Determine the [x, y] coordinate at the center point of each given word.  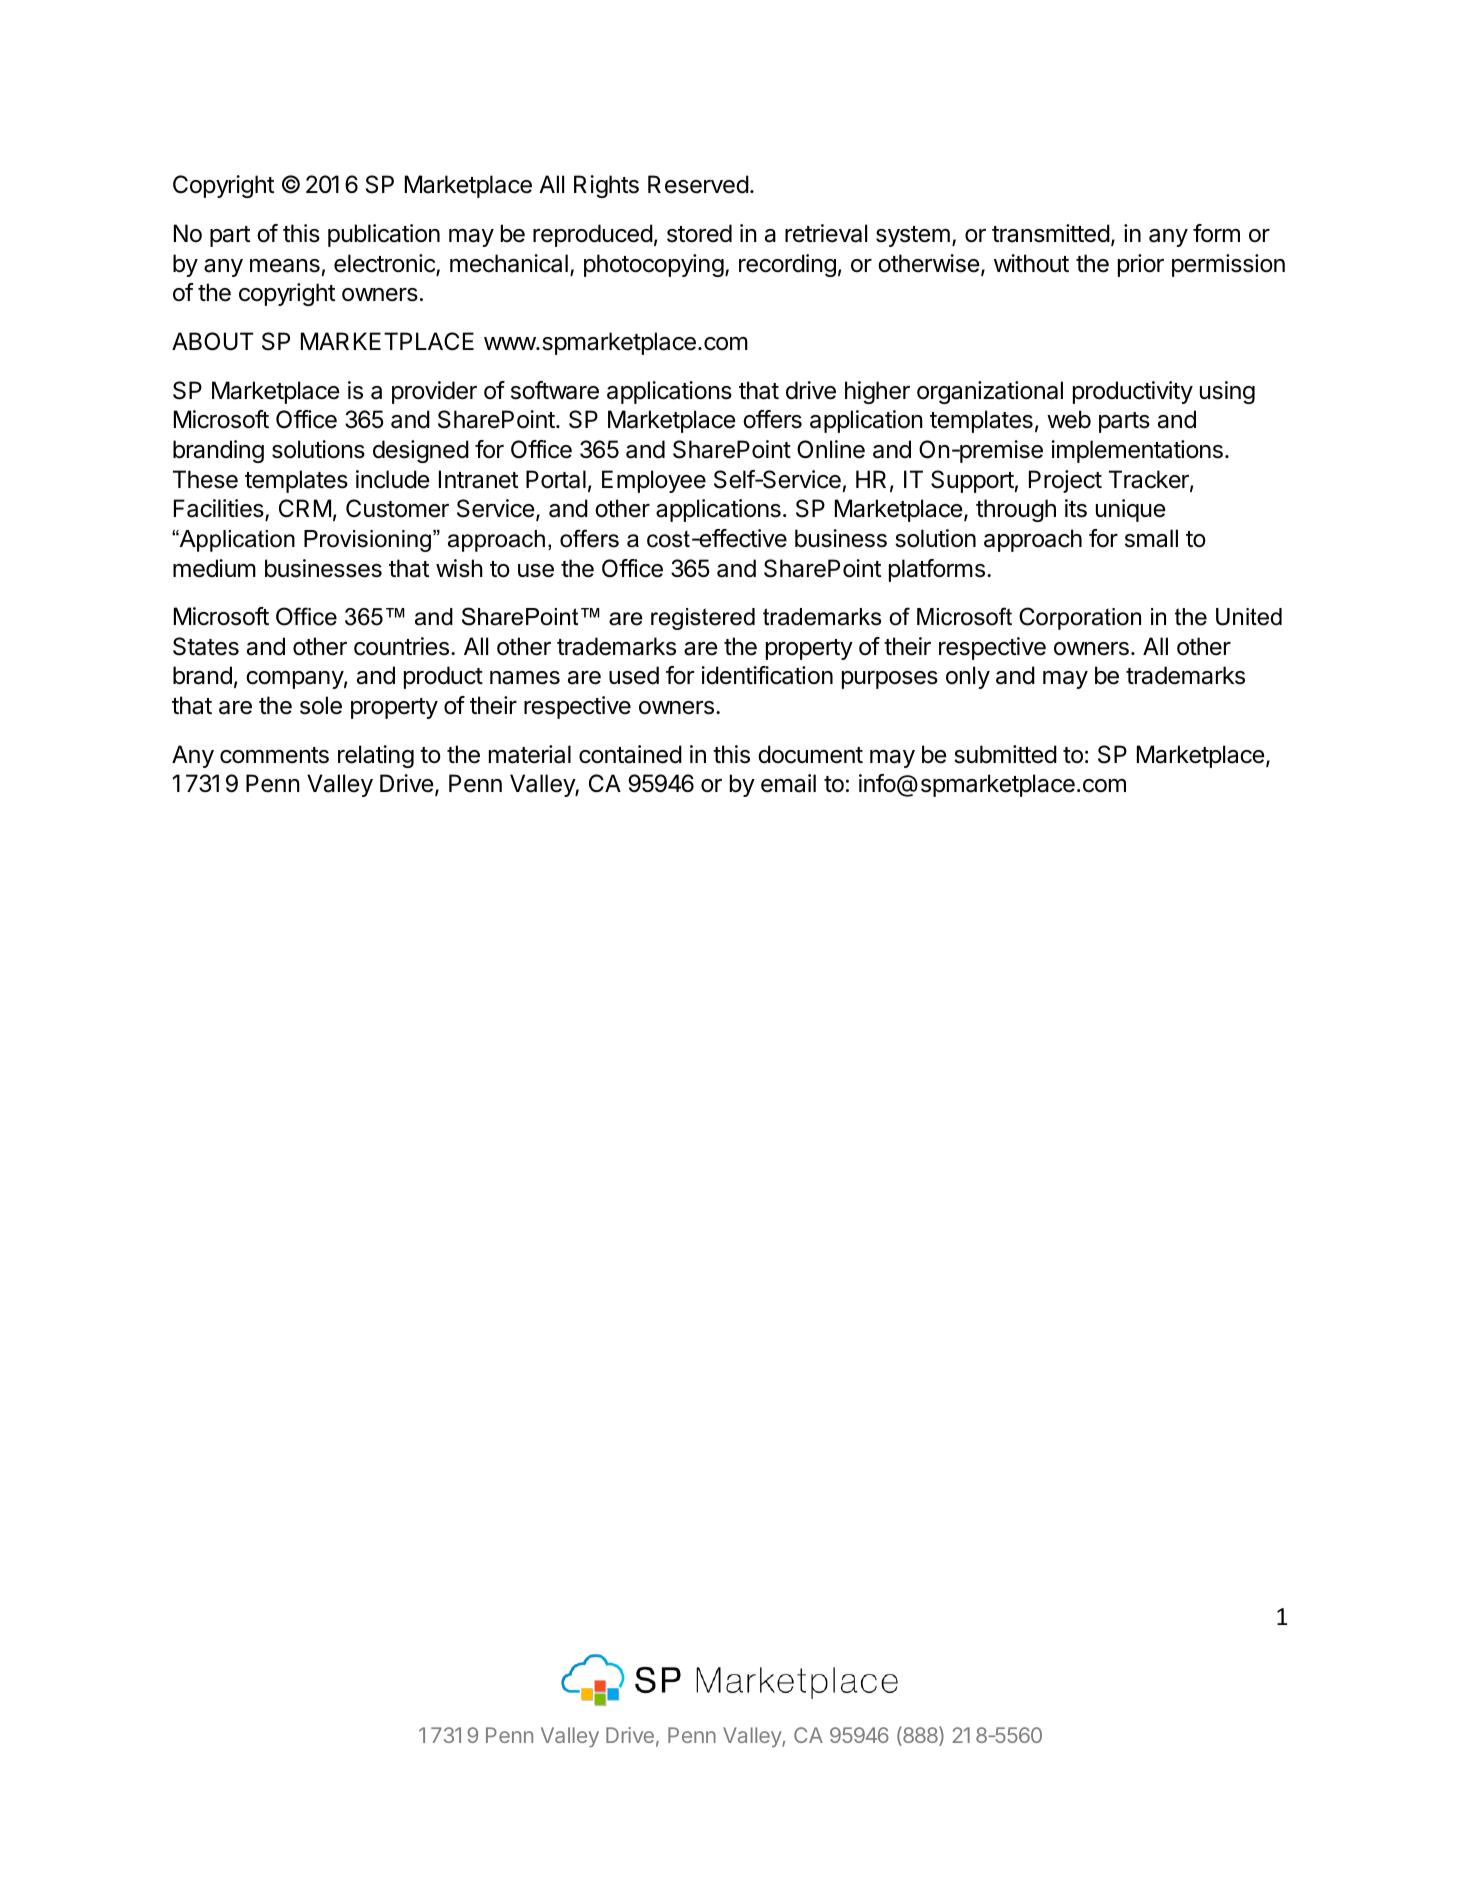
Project [1065, 481]
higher [877, 392]
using [1227, 392]
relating [376, 756]
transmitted [1051, 233]
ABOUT [213, 341]
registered [703, 619]
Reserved [698, 184]
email [788, 783]
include [393, 479]
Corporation [1080, 618]
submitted [1005, 754]
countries [401, 646]
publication [384, 235]
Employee [654, 481]
